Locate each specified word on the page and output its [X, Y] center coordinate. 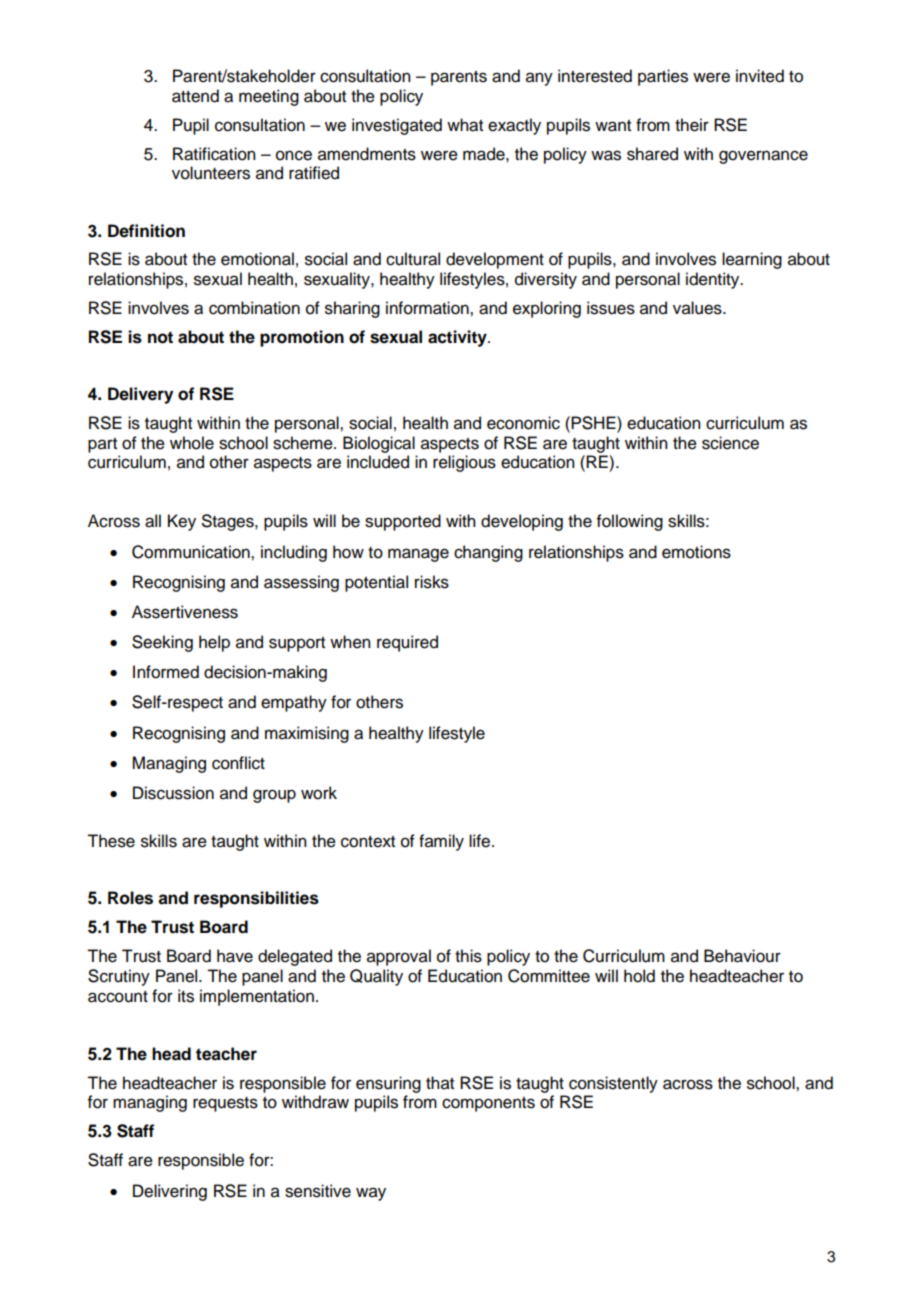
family [441, 842]
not [160, 337]
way [371, 1194]
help [214, 643]
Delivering [170, 1192]
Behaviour [742, 956]
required [407, 643]
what [465, 125]
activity [458, 338]
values [698, 308]
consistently [613, 1084]
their [692, 125]
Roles [130, 898]
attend [195, 96]
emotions [696, 552]
